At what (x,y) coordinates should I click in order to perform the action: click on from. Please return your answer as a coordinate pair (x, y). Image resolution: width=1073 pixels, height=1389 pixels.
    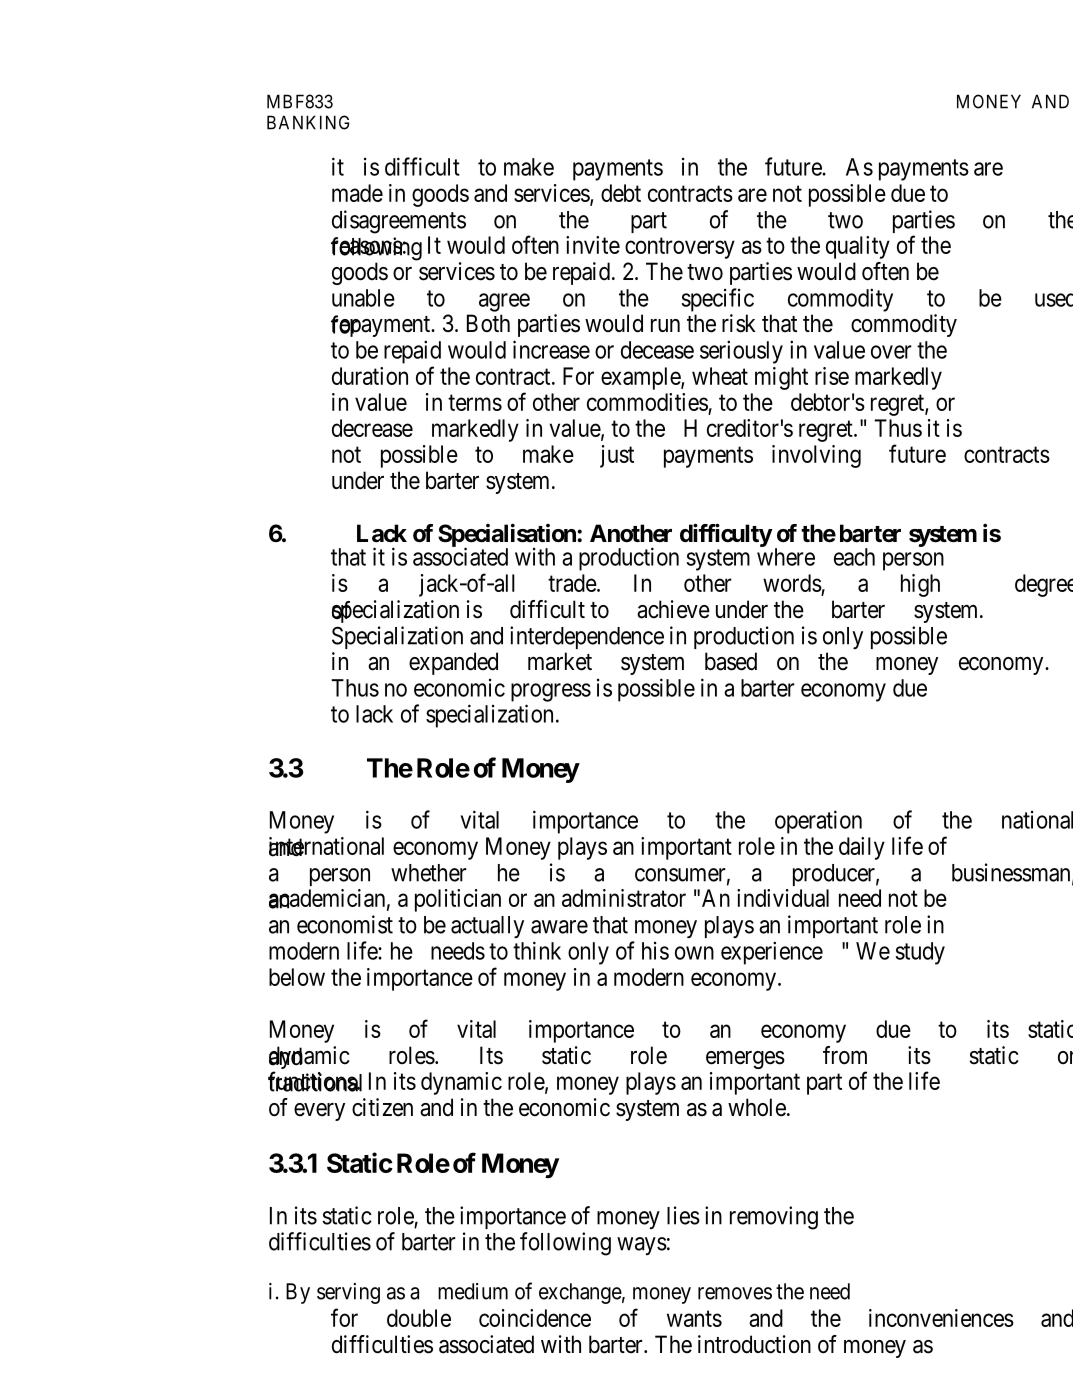
    Looking at the image, I should click on (845, 1055).
